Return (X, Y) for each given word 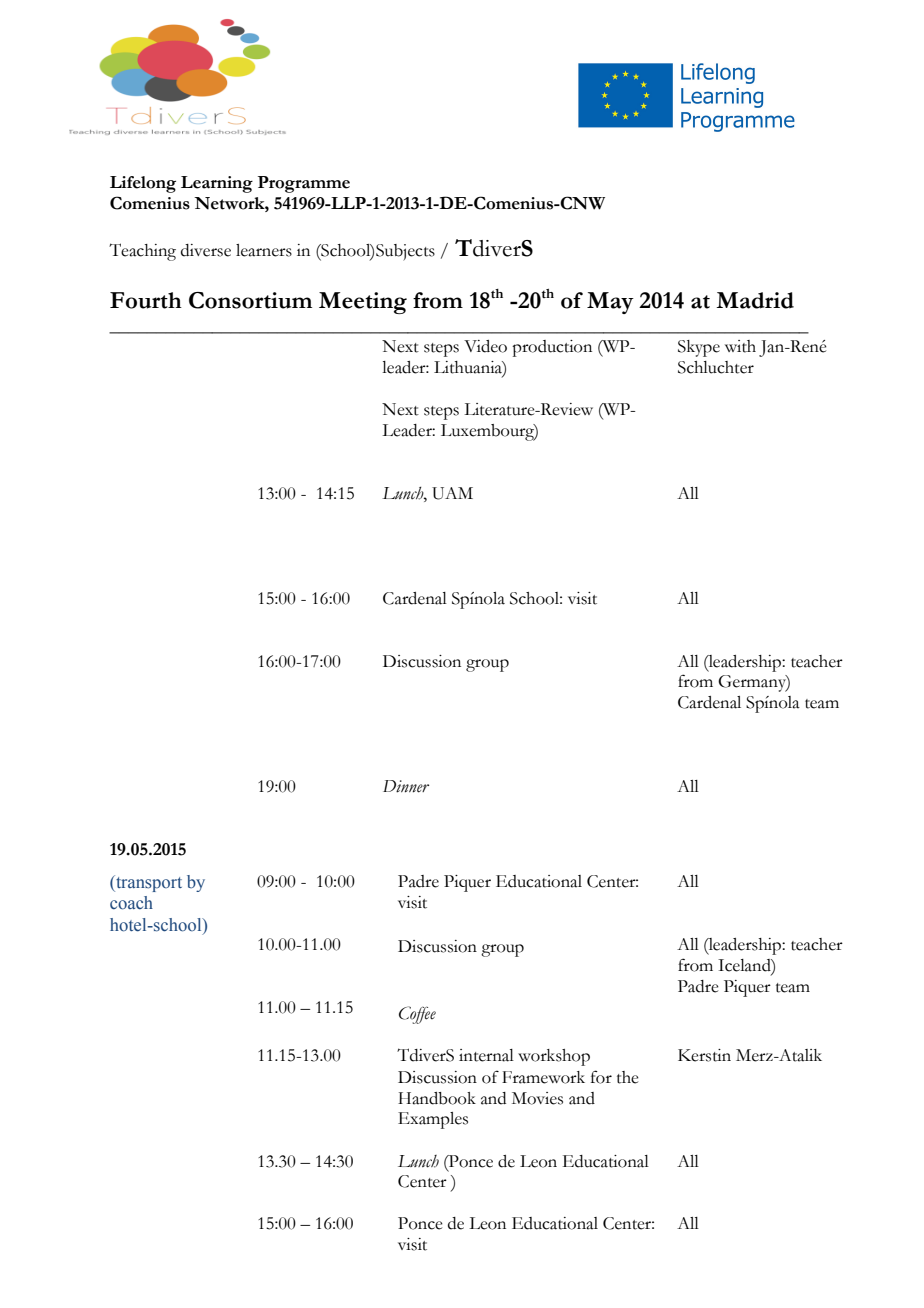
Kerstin (704, 1055)
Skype (699, 348)
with (740, 346)
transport (148, 883)
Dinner (406, 786)
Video (485, 346)
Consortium (250, 300)
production (552, 348)
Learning (217, 184)
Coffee (417, 1015)
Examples (433, 1120)
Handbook (437, 1098)
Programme (304, 184)
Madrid (755, 300)
